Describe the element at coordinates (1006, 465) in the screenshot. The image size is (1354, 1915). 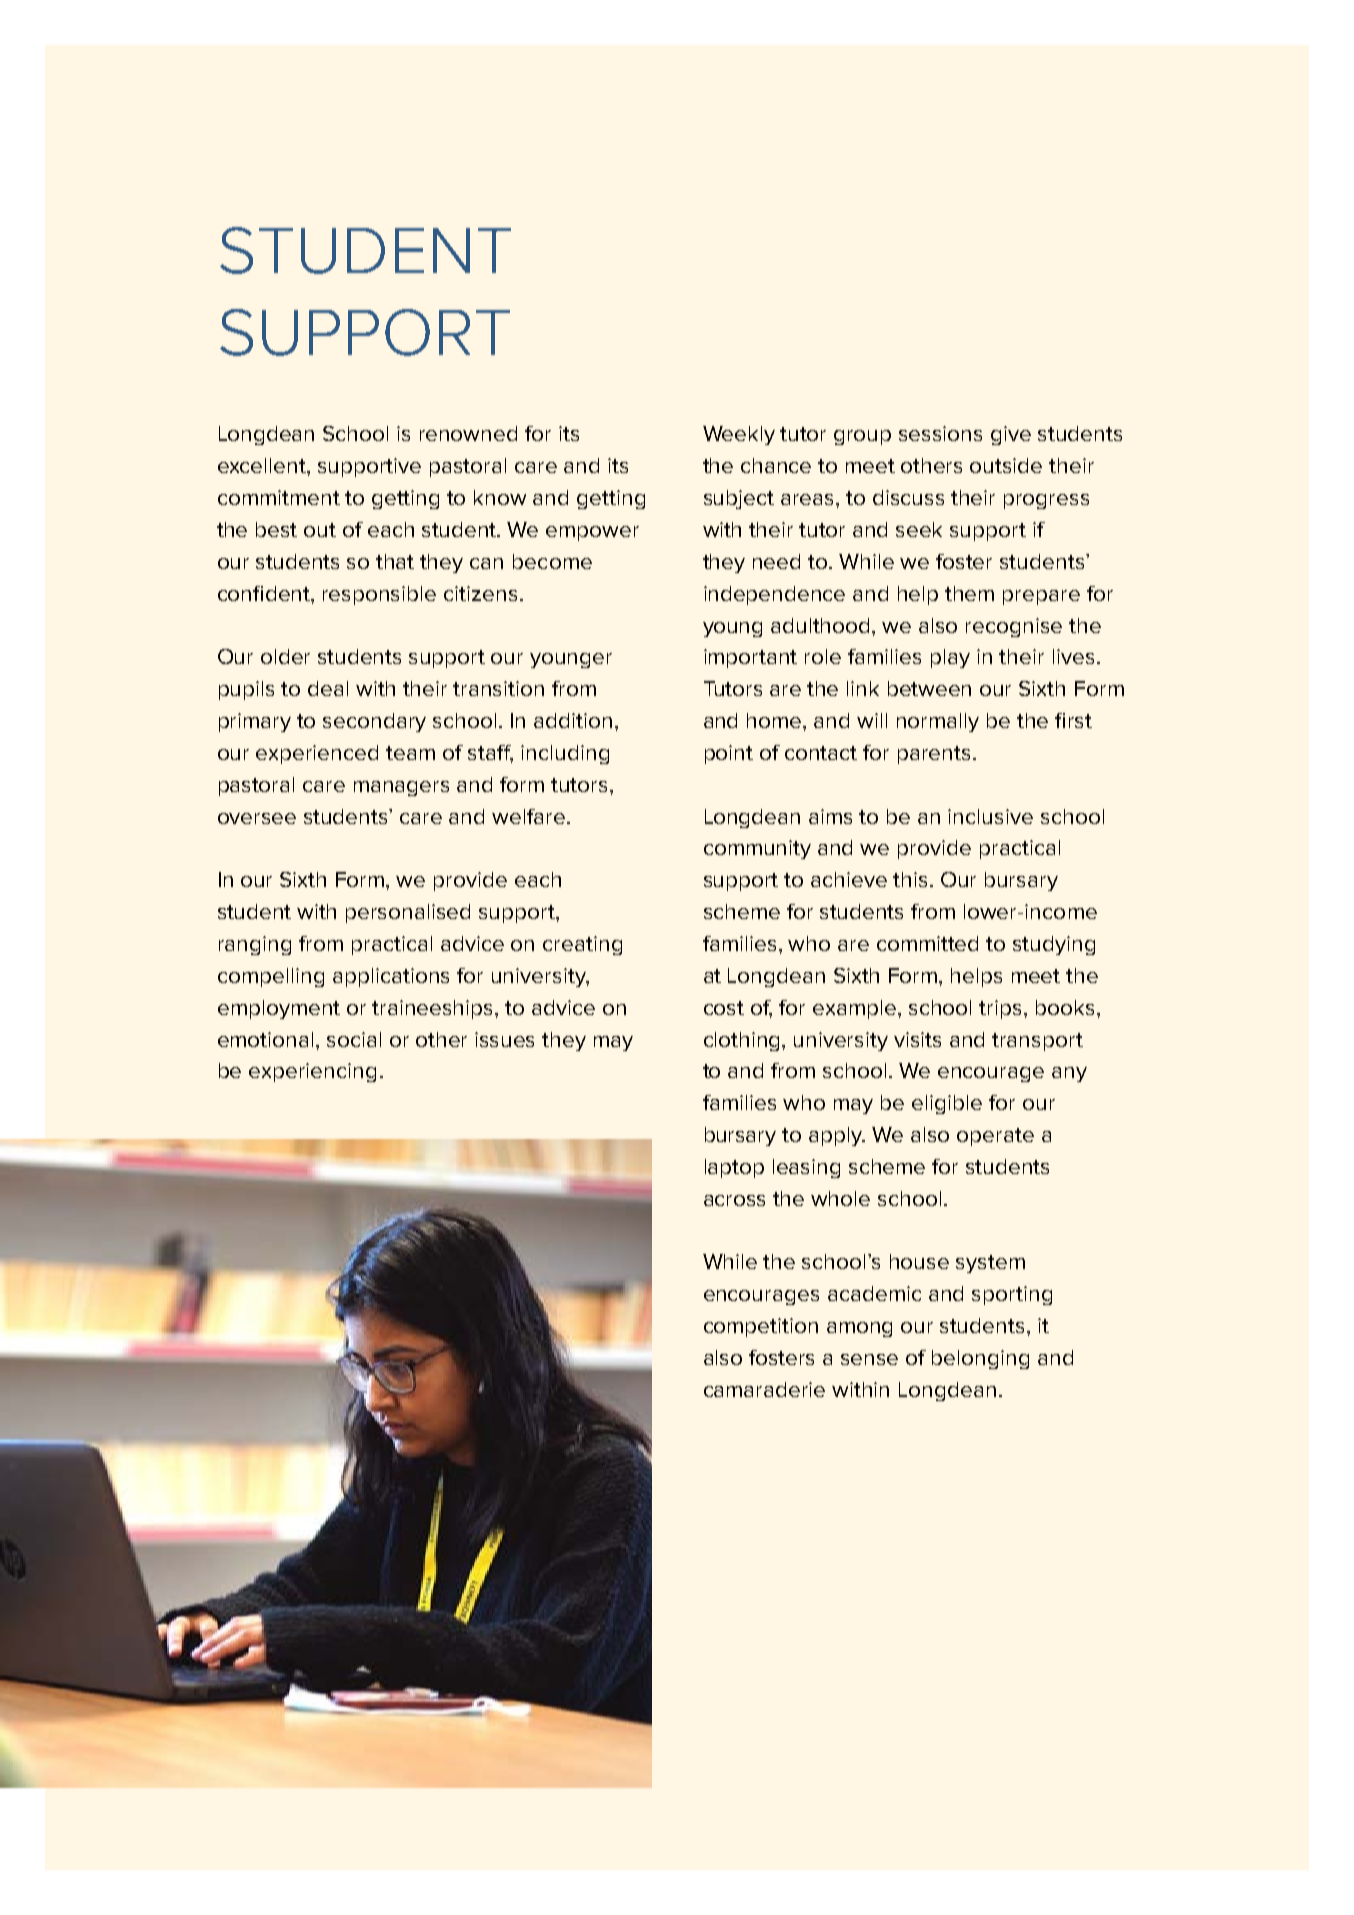
I see `outside` at that location.
